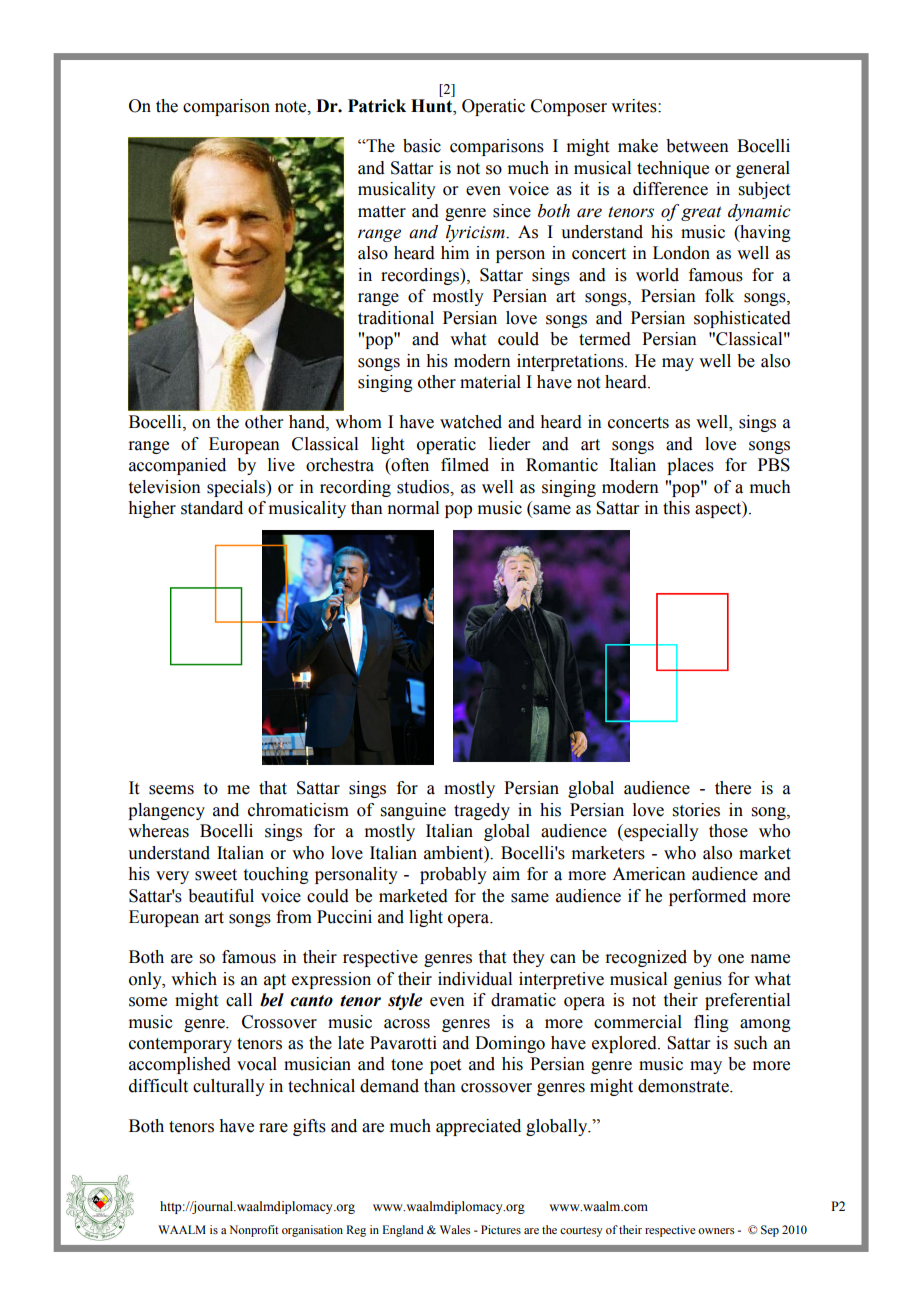  Describe the element at coordinates (482, 811) in the document. I see `tragedy` at that location.
